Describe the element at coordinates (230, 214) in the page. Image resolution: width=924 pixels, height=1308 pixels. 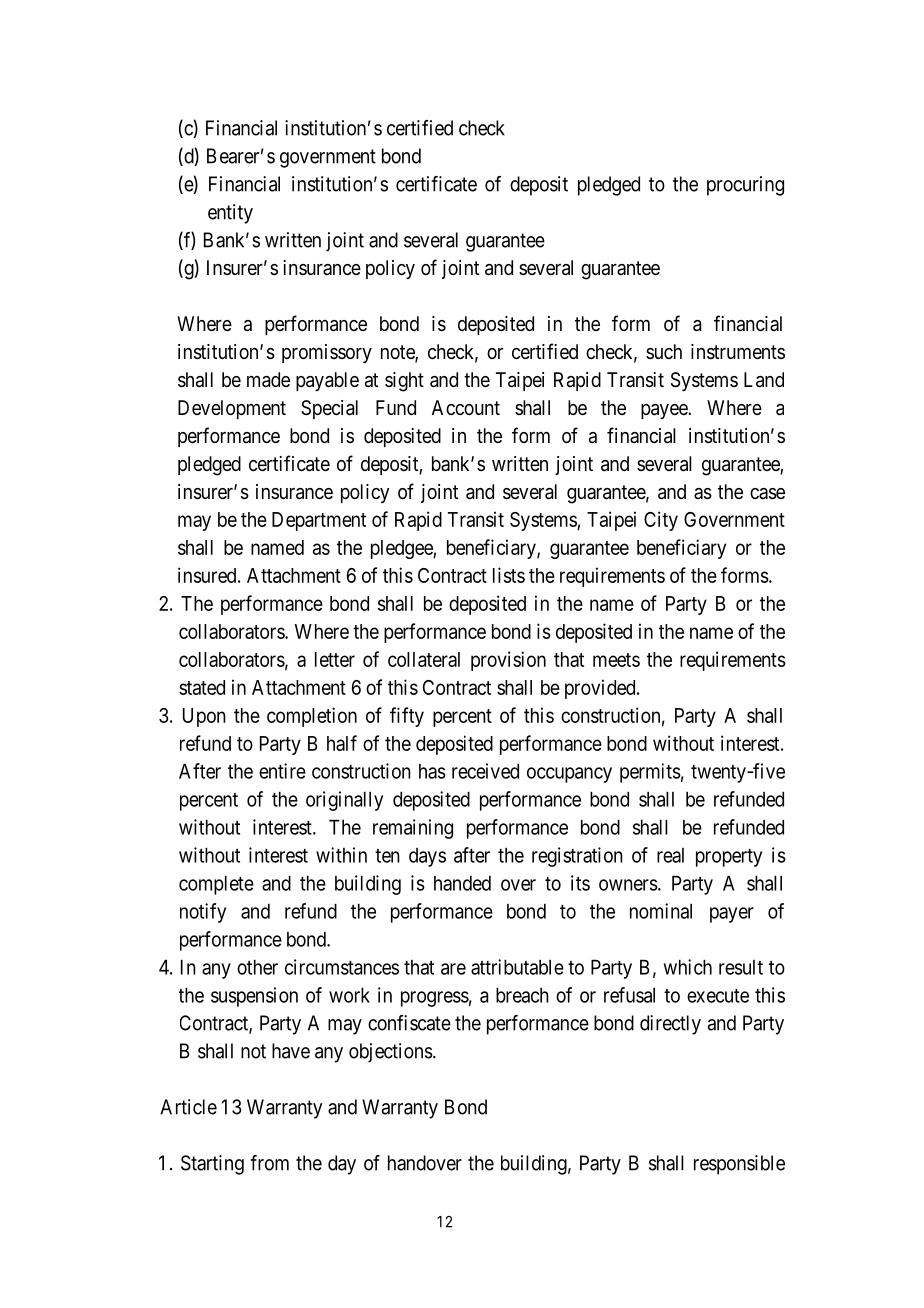
I see `entity` at that location.
